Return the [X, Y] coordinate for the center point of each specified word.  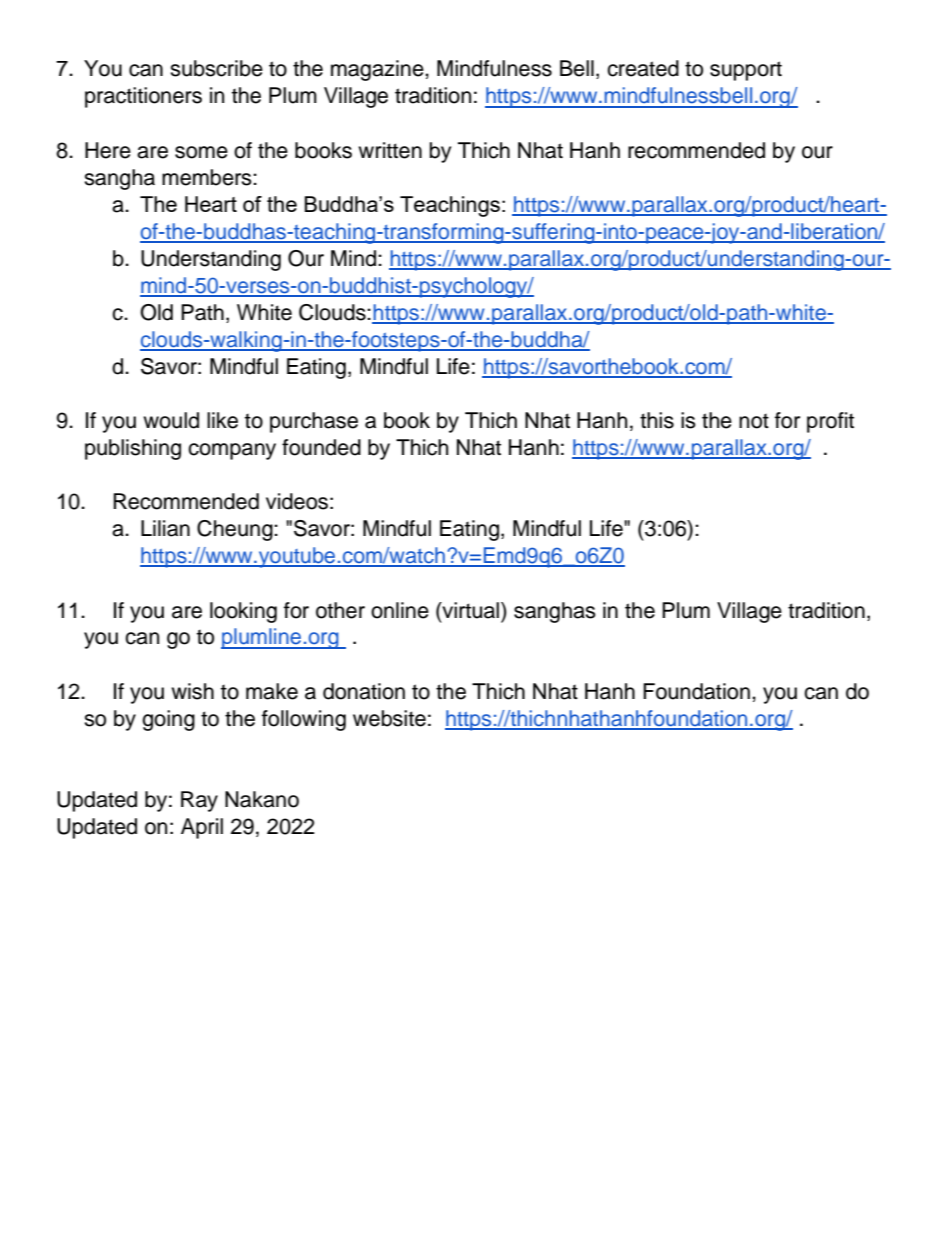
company [232, 451]
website [389, 718]
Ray [199, 801]
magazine [378, 70]
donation [364, 691]
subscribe [216, 68]
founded [321, 447]
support [746, 71]
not [754, 421]
